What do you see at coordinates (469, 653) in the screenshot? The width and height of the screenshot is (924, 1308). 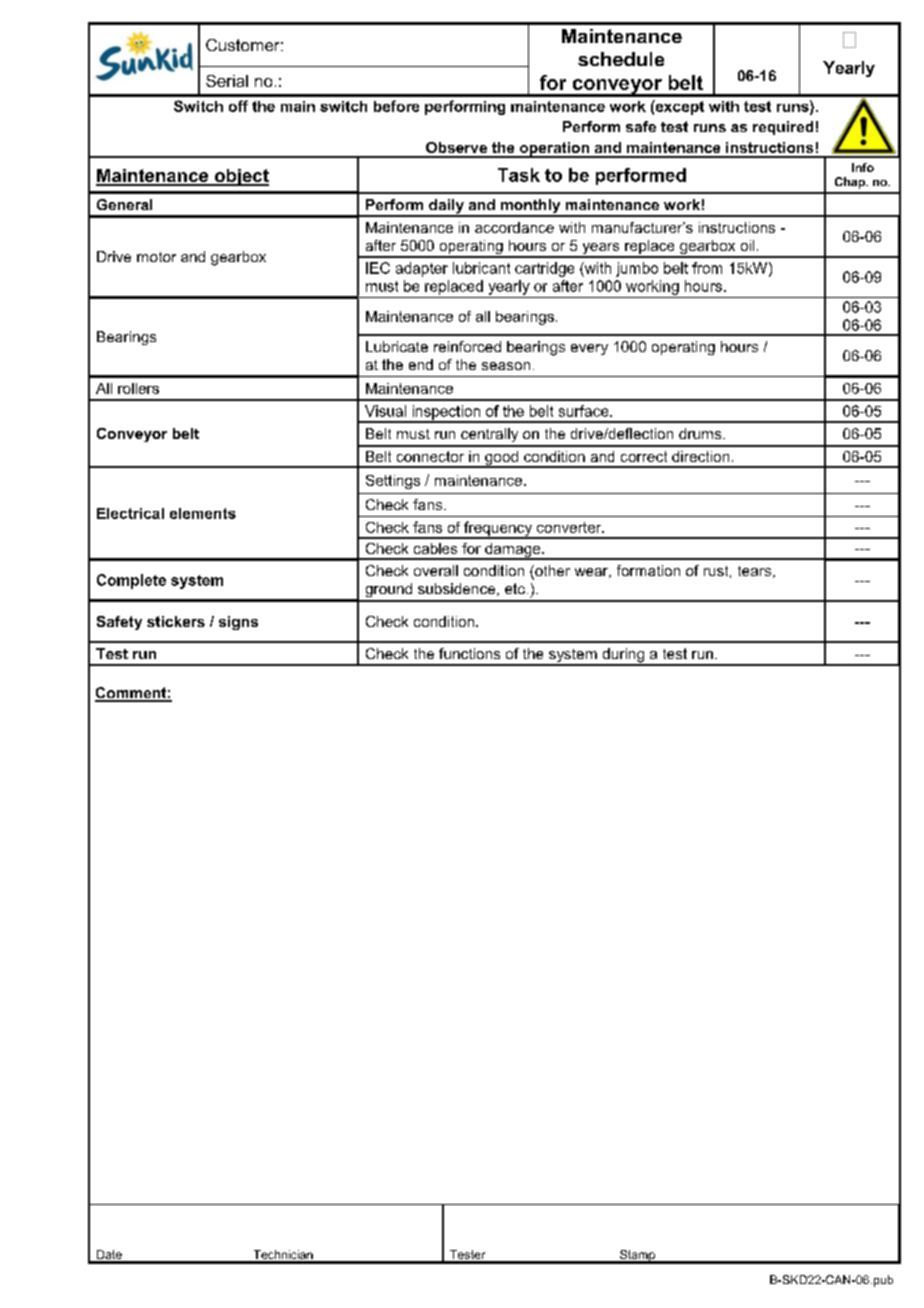 I see `functions` at bounding box center [469, 653].
